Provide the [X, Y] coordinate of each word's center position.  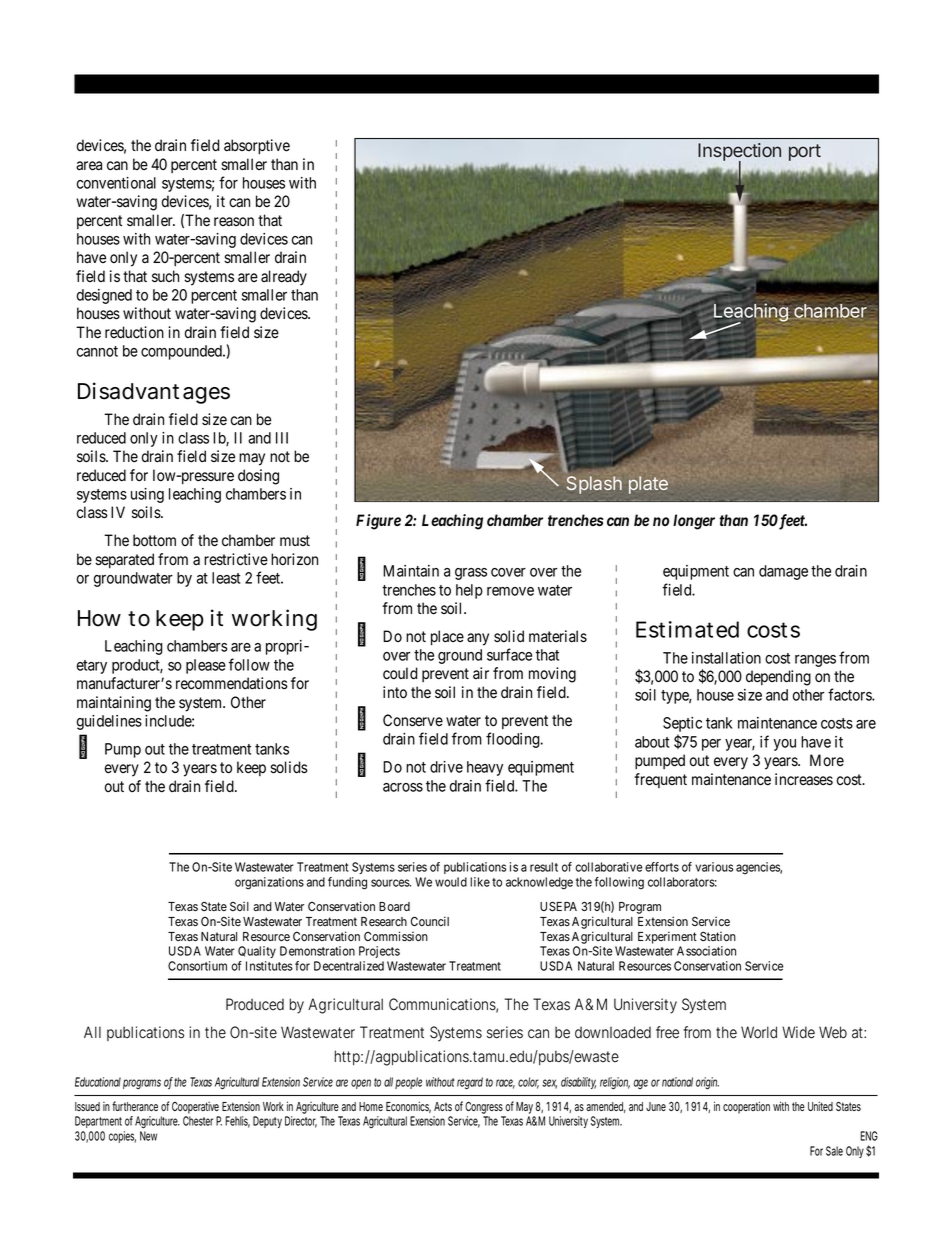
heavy [485, 768]
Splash [594, 485]
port [805, 152]
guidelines [109, 722]
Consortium [197, 966]
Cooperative [195, 1108]
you [784, 745]
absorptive [257, 147]
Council [430, 921]
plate [648, 485]
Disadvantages [154, 393]
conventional [116, 183]
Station [718, 936]
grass [471, 574]
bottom [154, 540]
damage [783, 572]
